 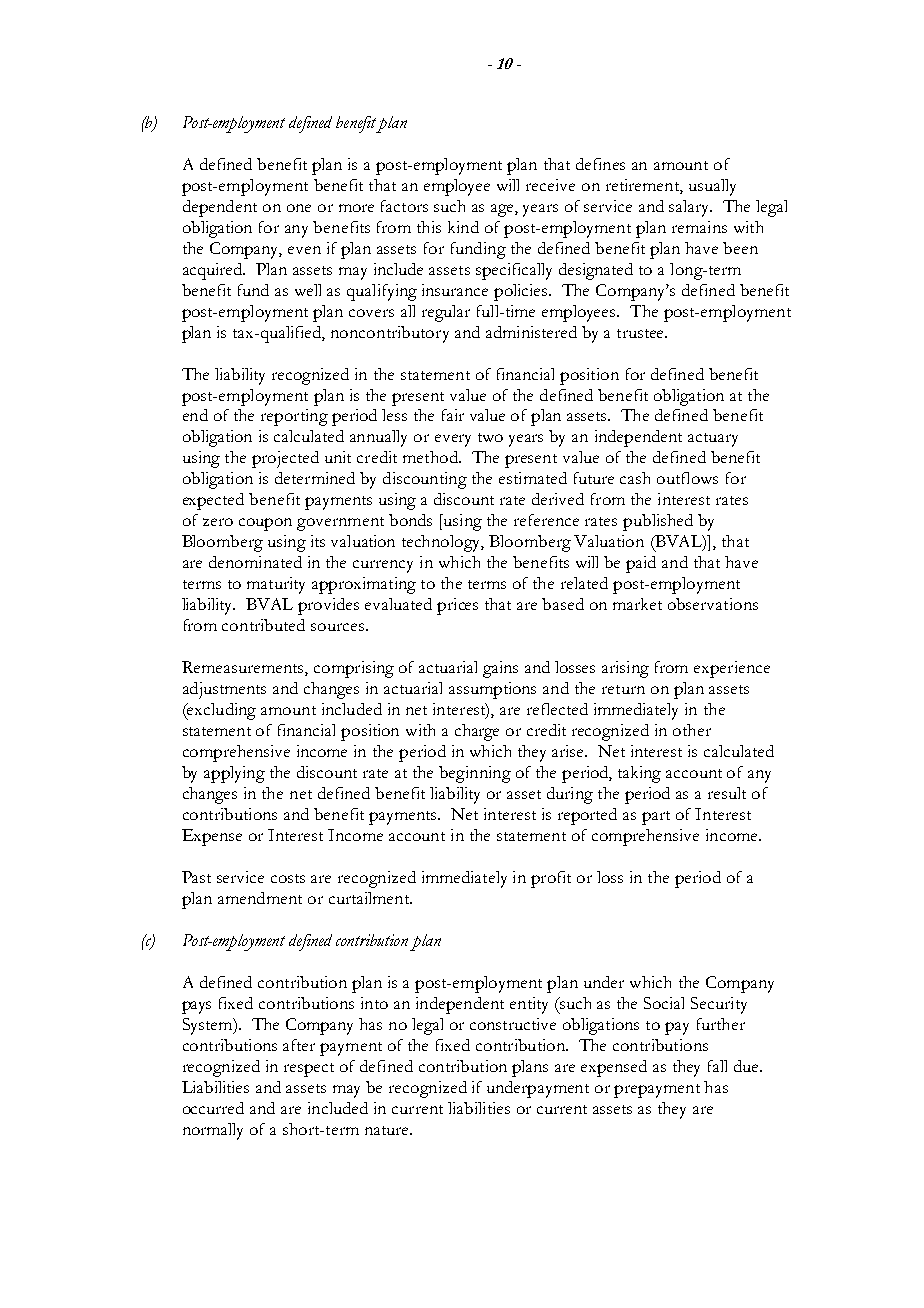 I want to click on nature, so click(x=388, y=1130).
